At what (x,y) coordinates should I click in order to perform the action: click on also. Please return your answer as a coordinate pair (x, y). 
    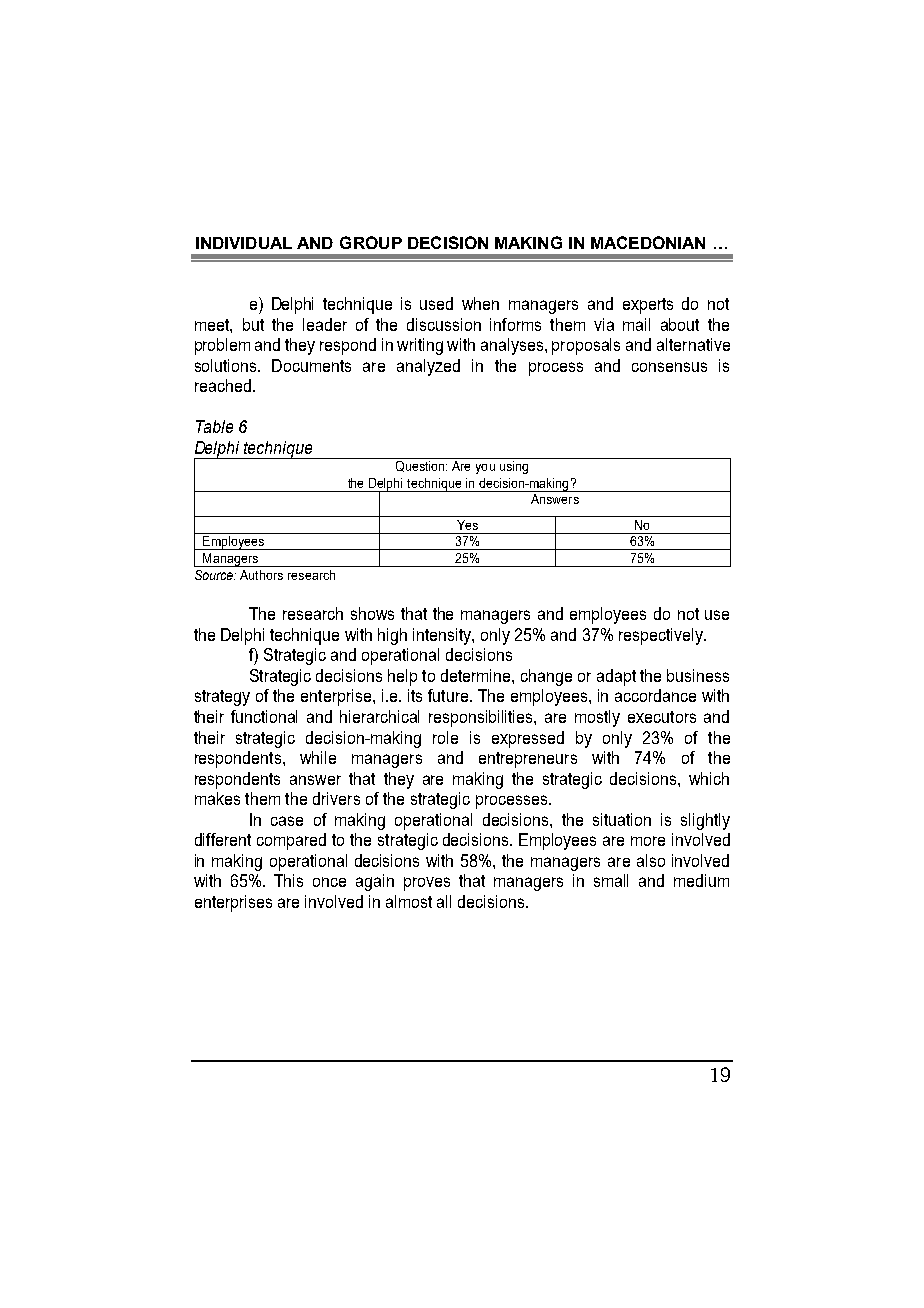
    Looking at the image, I should click on (651, 860).
